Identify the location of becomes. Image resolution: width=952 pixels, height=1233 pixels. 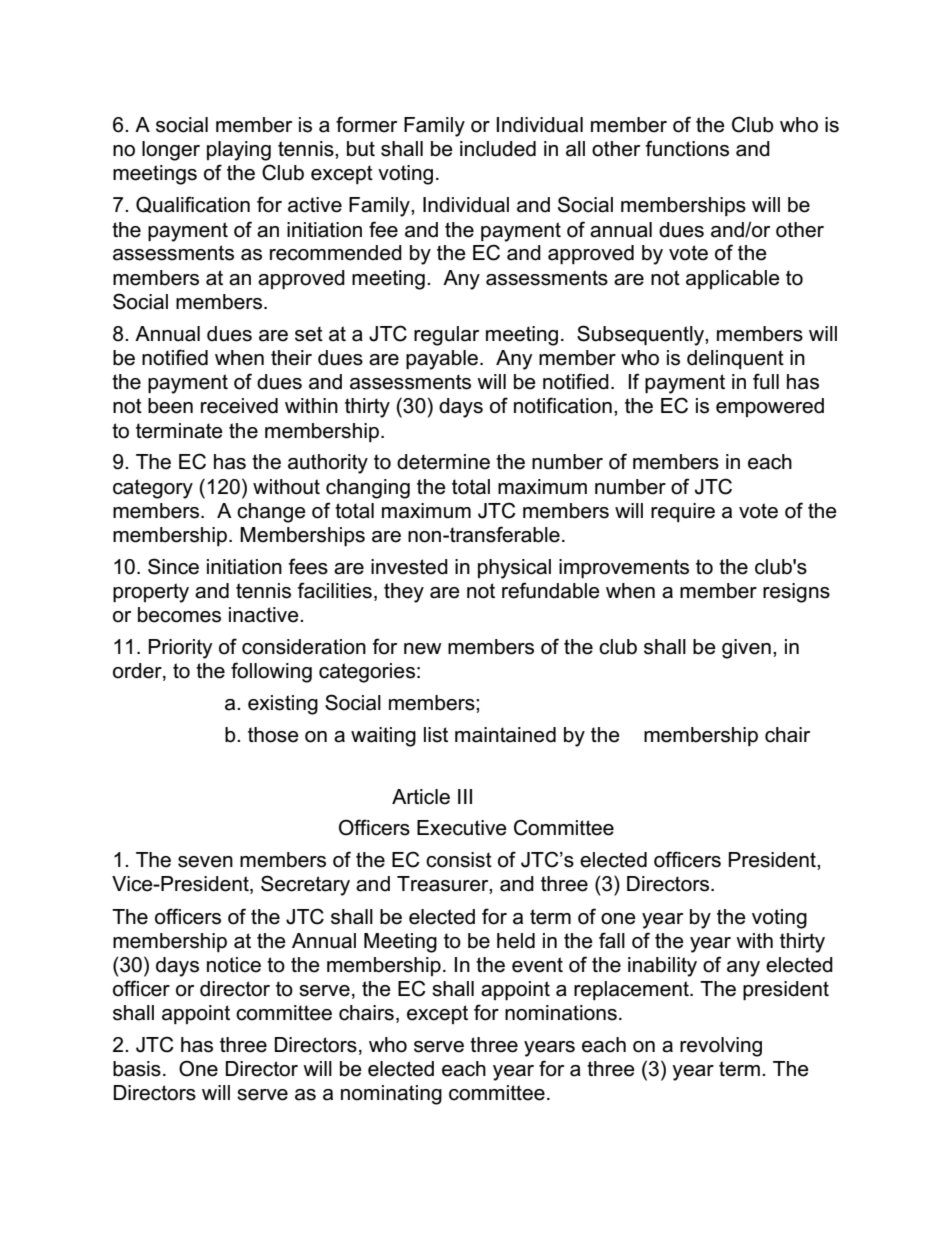
(179, 615).
